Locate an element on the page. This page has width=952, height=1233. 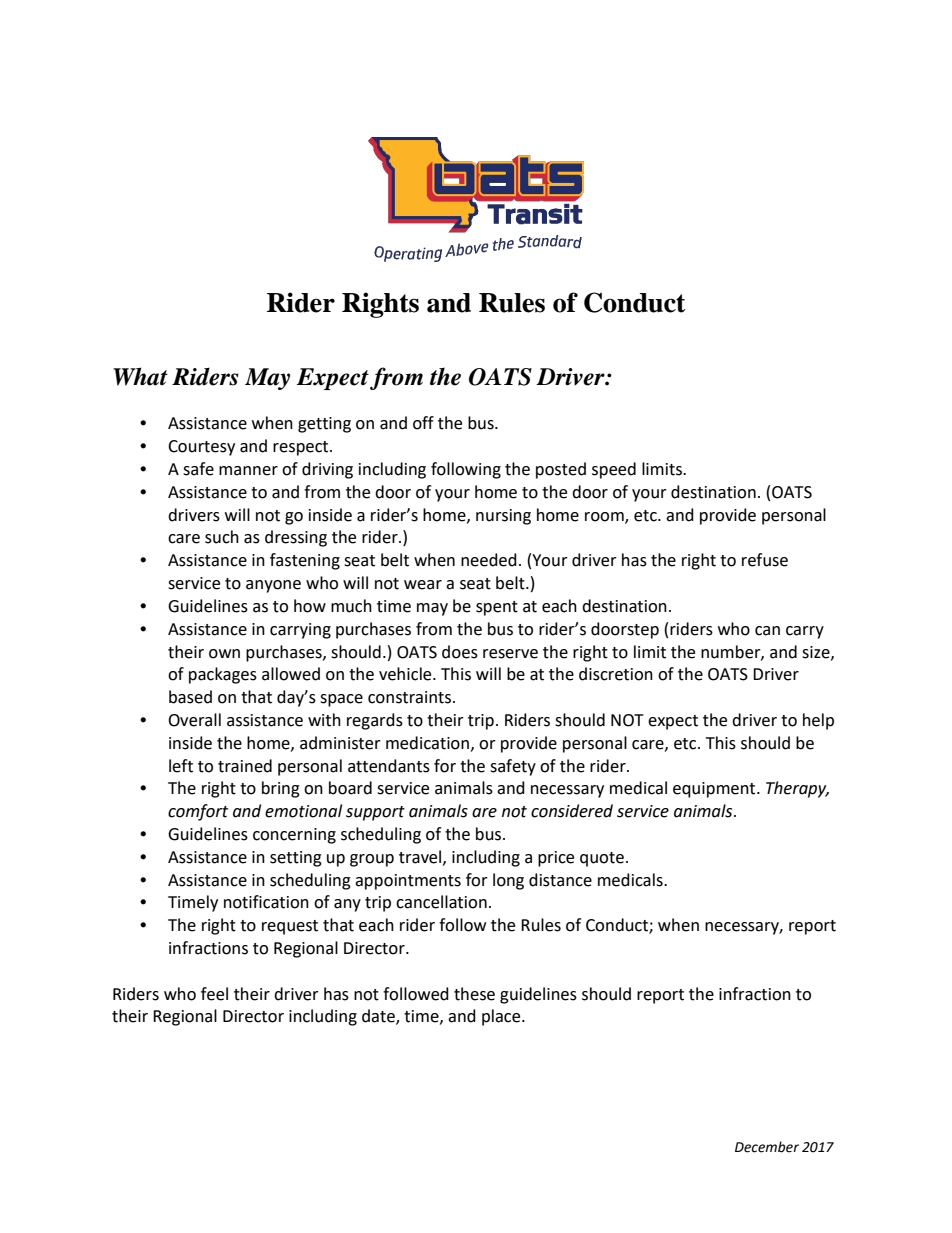
Courtesy is located at coordinates (201, 448).
